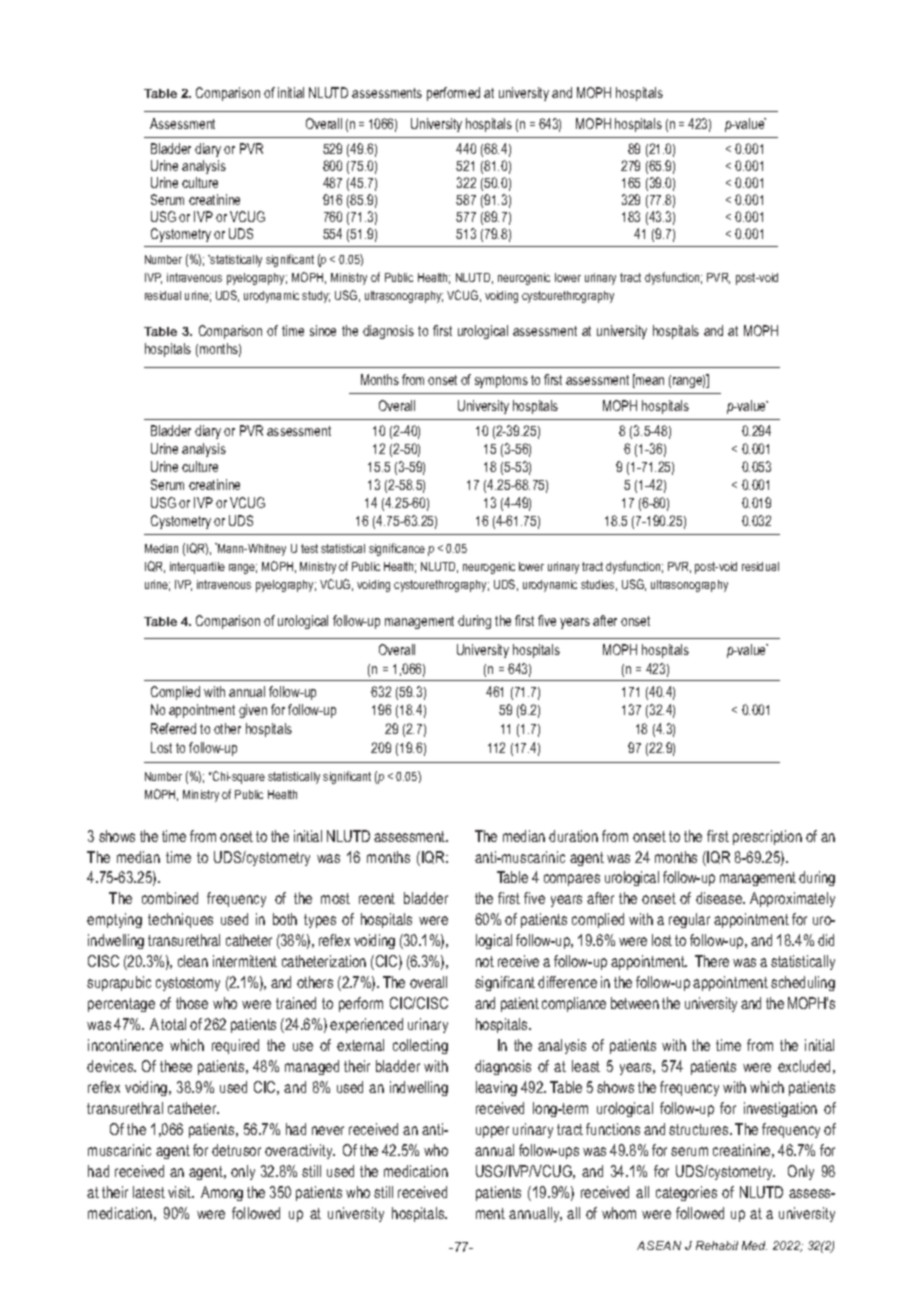 The image size is (924, 1308). Describe the element at coordinates (720, 898) in the page. I see `disease` at that location.
